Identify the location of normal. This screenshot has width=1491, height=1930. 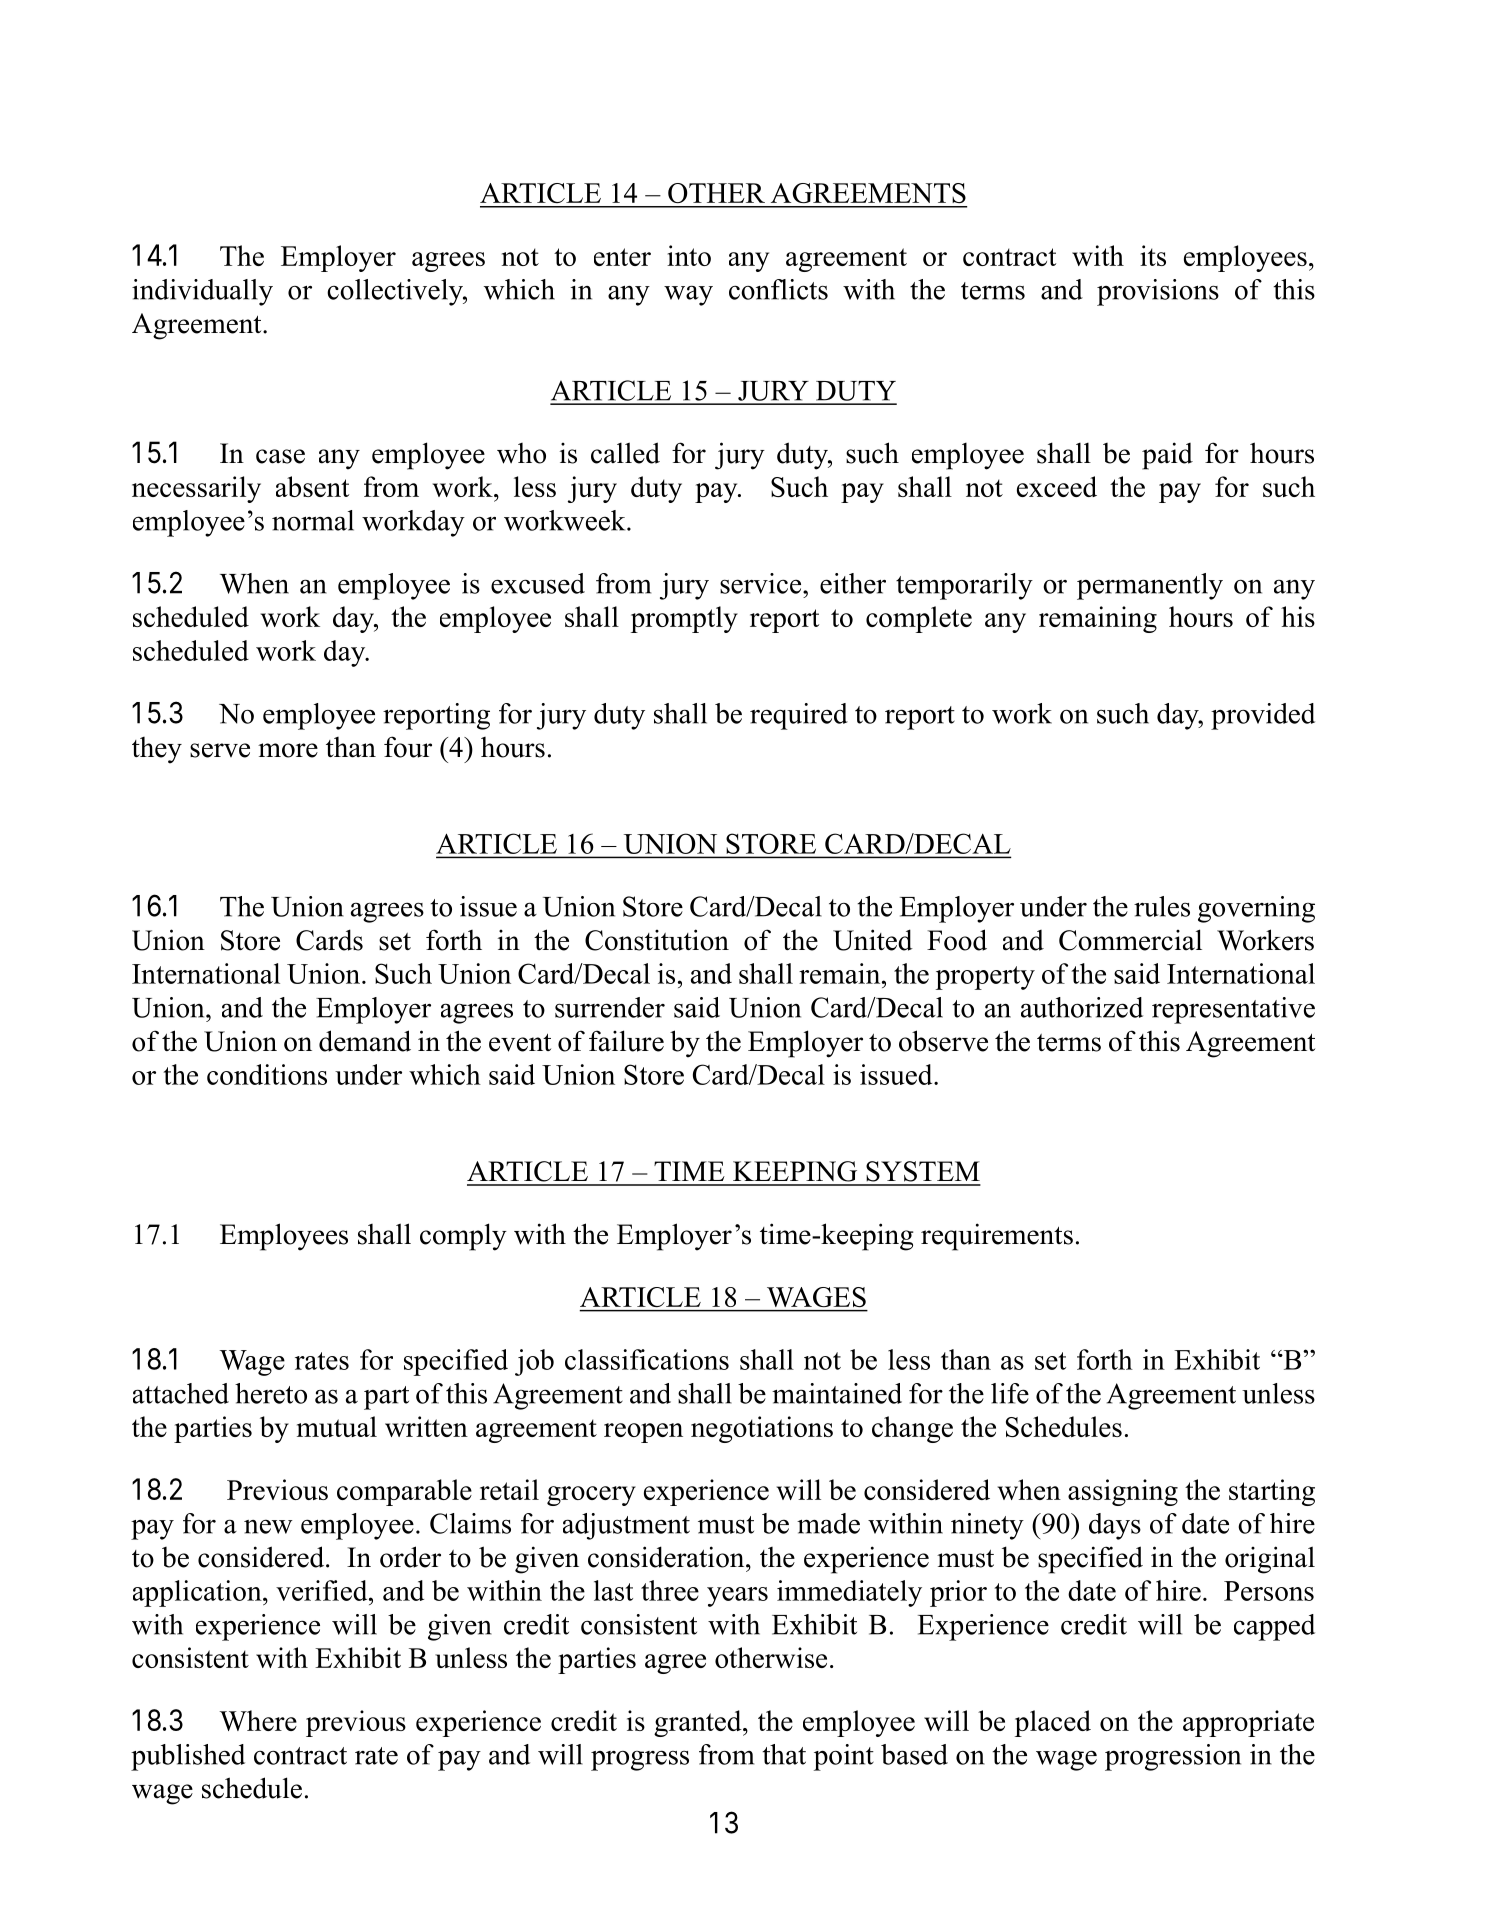
(313, 520).
